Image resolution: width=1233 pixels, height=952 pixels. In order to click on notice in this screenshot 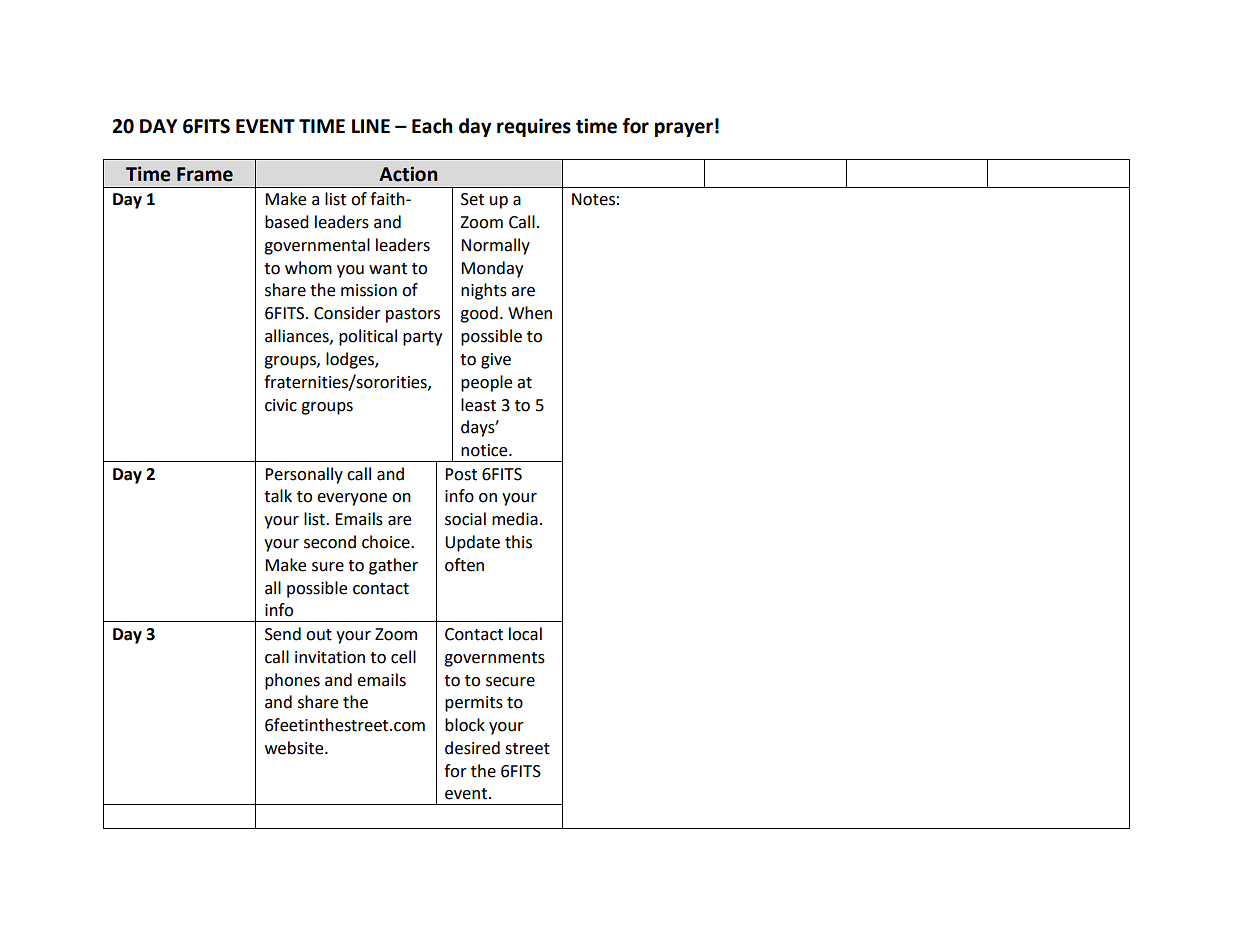, I will do `click(485, 450)`.
